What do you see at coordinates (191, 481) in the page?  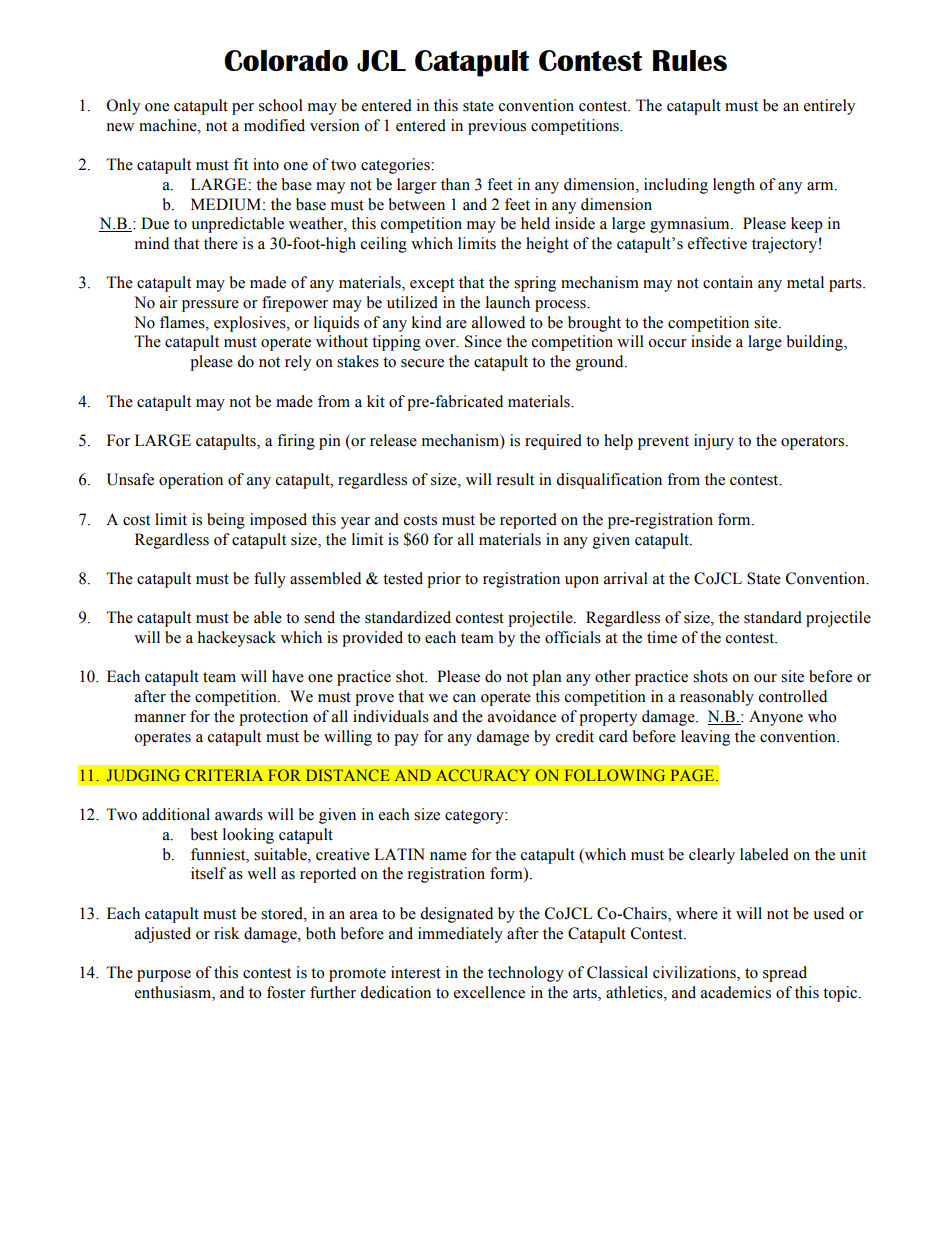 I see `operation` at bounding box center [191, 481].
